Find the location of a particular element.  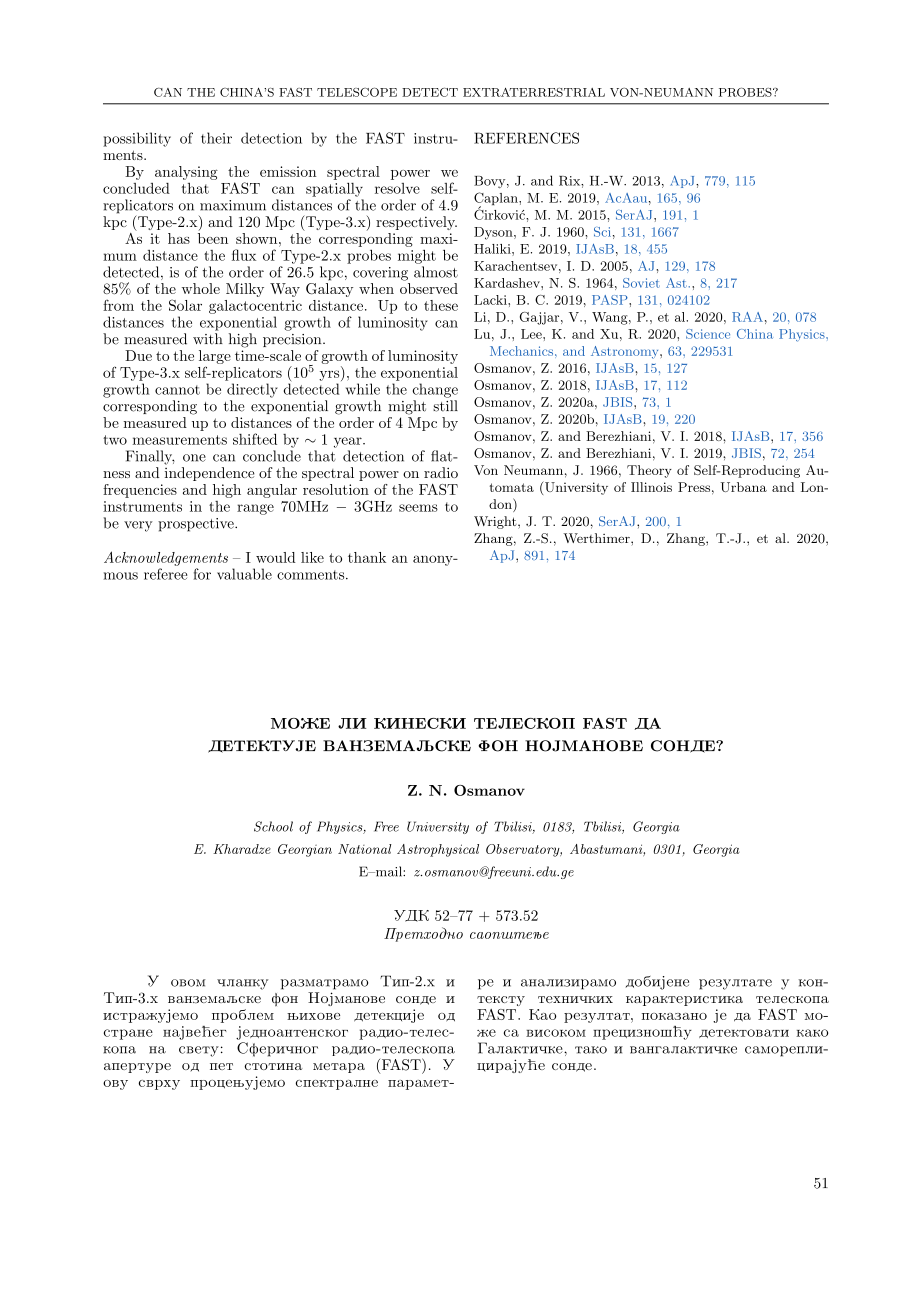

REFERENCES is located at coordinates (526, 138).
